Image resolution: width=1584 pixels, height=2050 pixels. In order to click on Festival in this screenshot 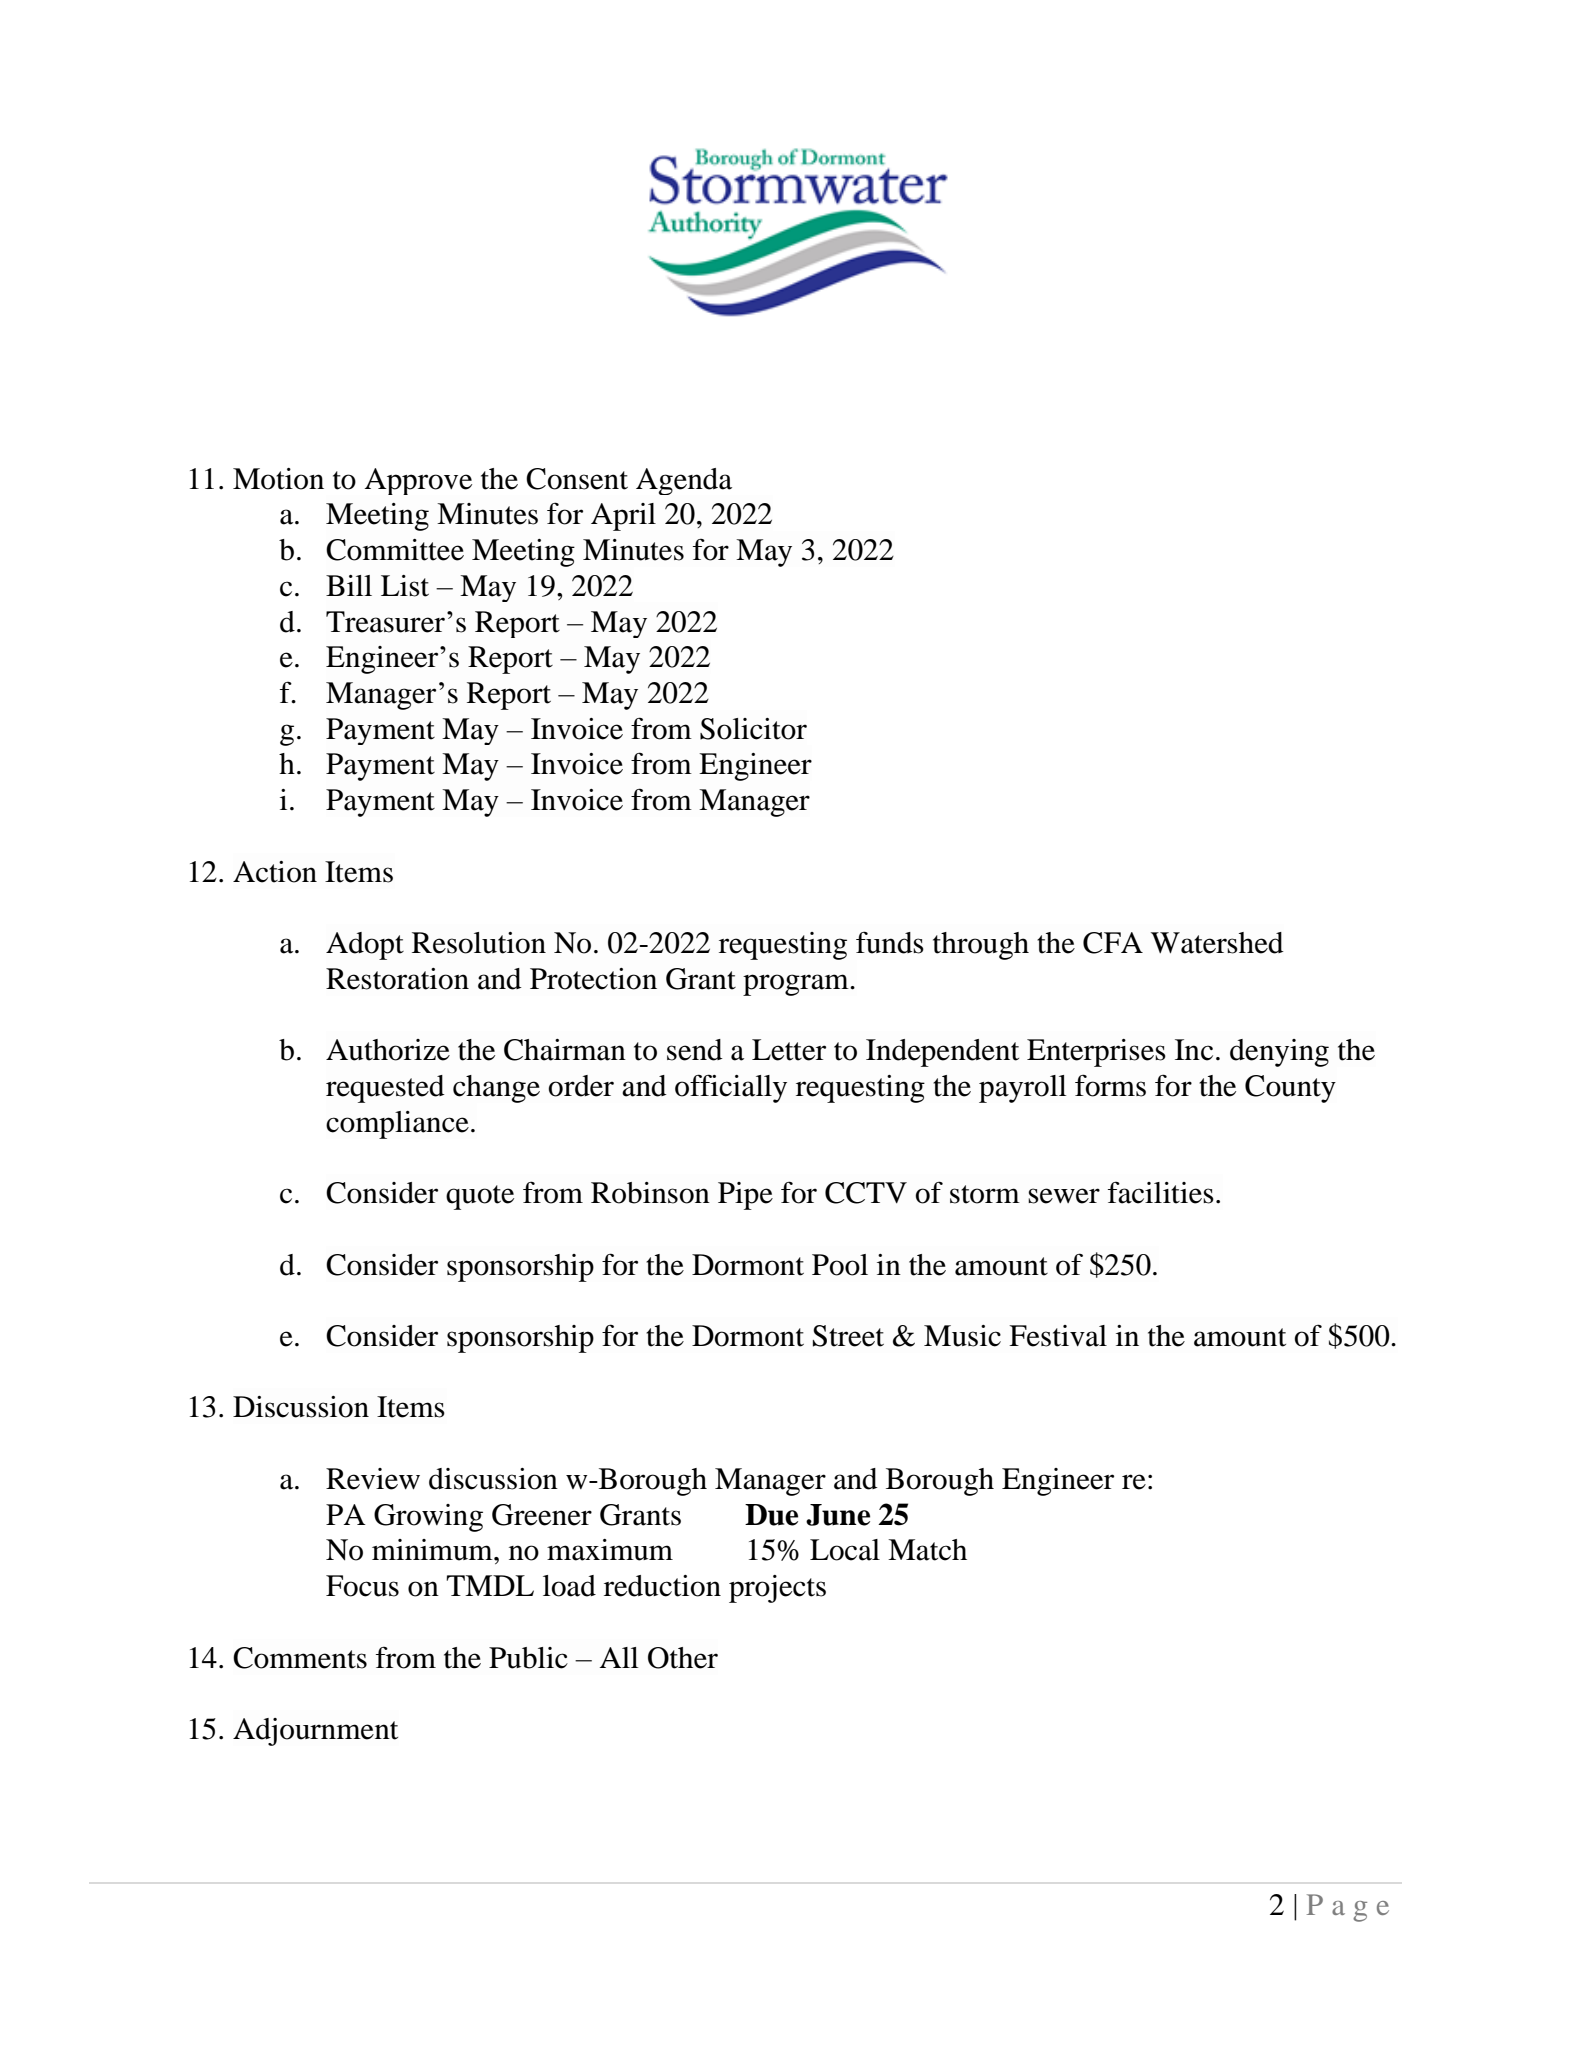, I will do `click(1058, 1336)`.
